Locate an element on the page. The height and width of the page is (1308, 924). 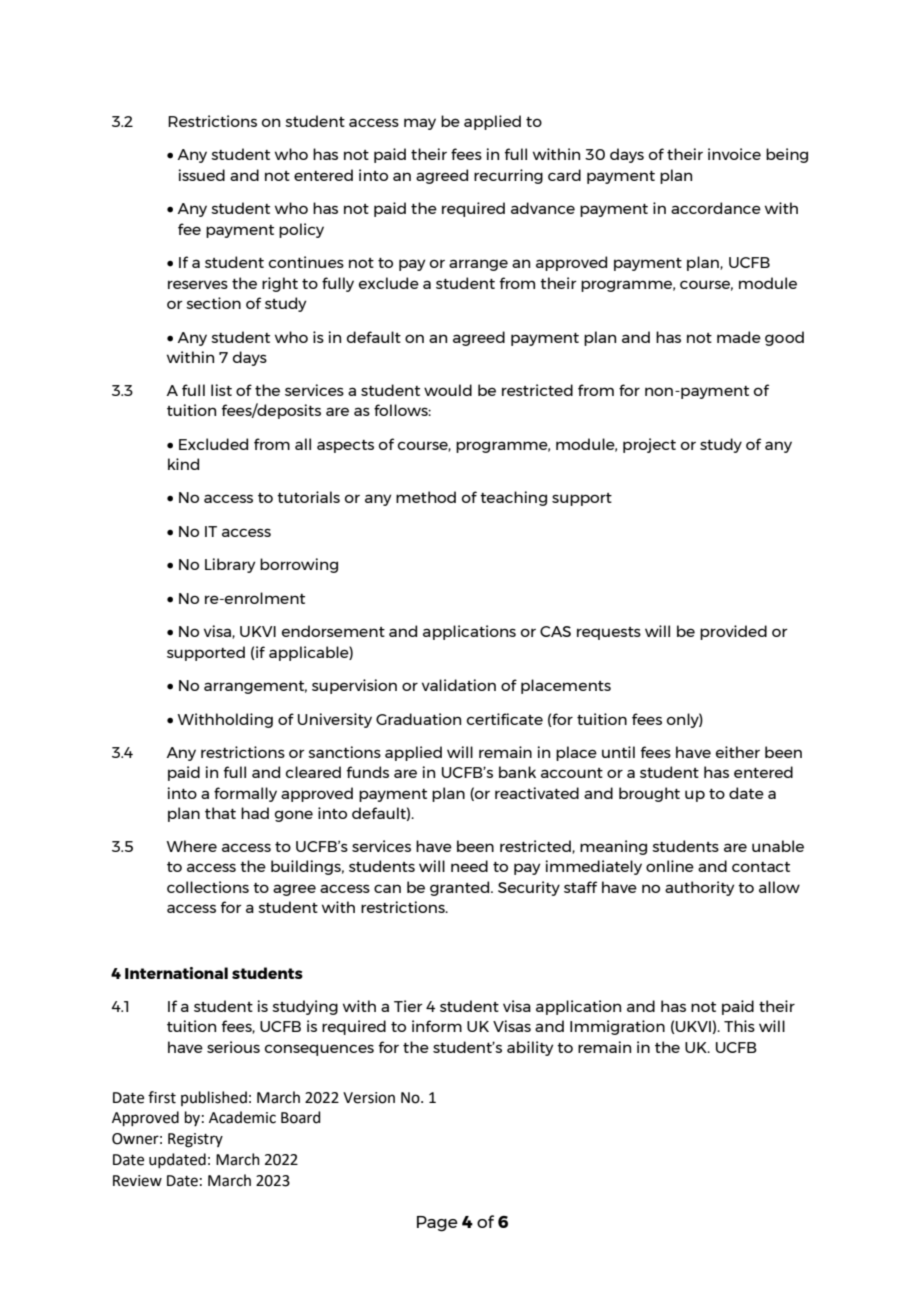
issued is located at coordinates (202, 175).
